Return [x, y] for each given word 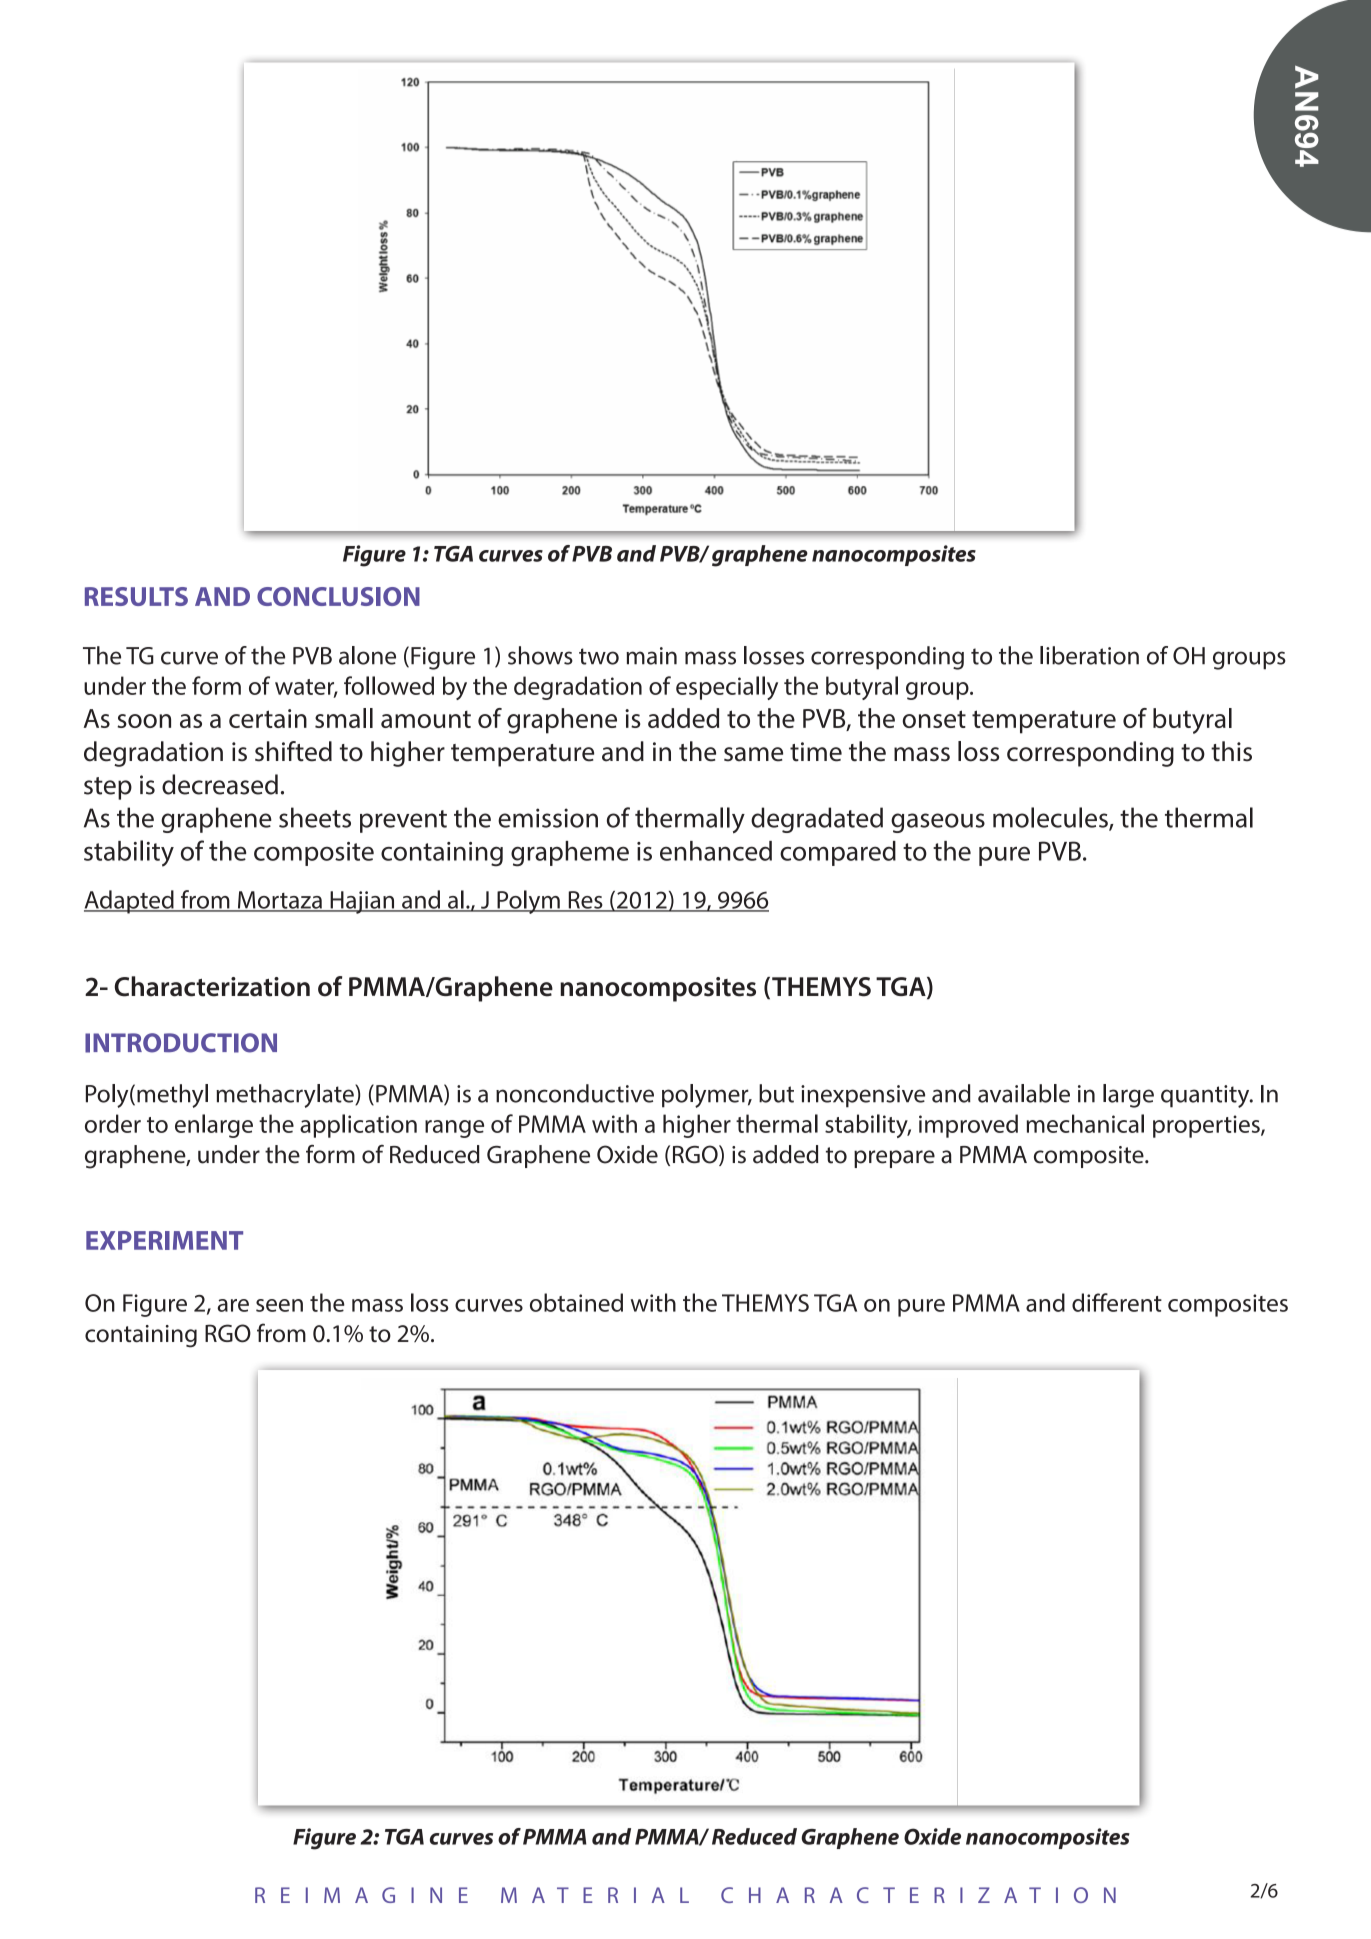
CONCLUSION [338, 596]
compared [838, 853]
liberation [1089, 655]
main [651, 656]
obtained [576, 1302]
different [1117, 1302]
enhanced [716, 851]
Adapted [130, 902]
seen [279, 1305]
